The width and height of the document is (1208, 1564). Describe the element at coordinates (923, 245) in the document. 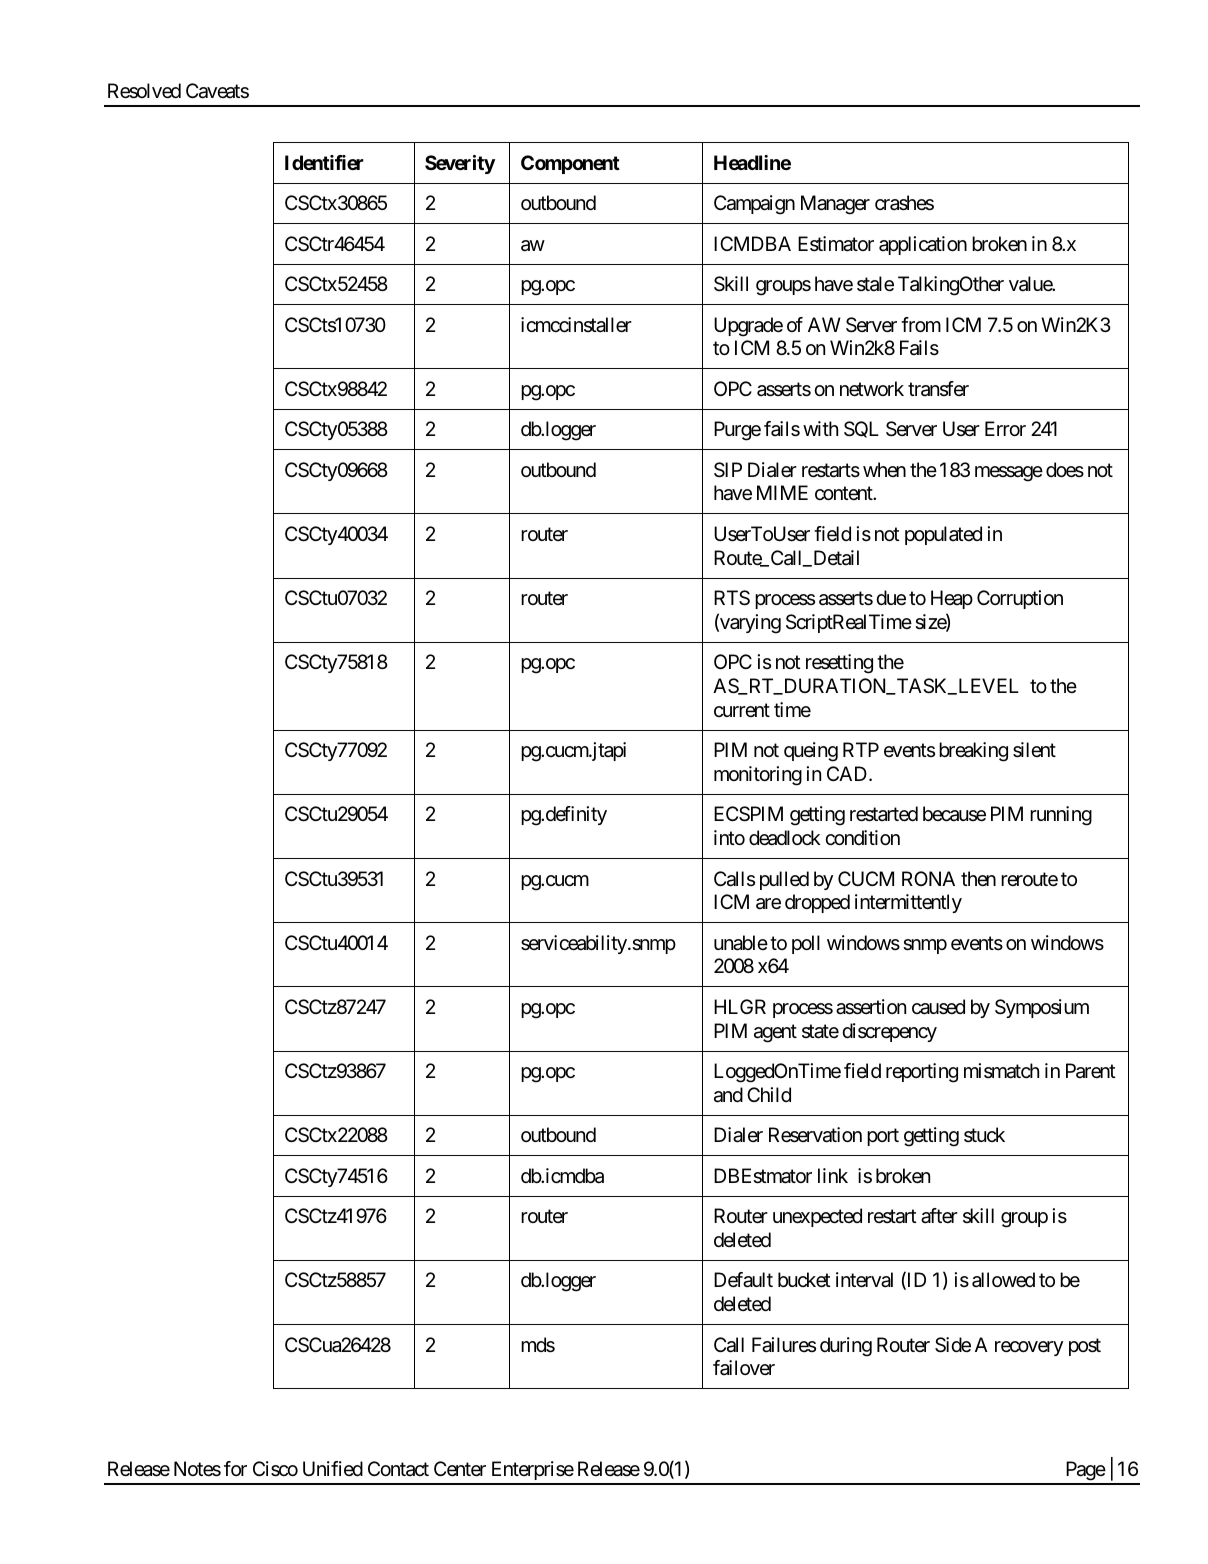

I see `application` at that location.
